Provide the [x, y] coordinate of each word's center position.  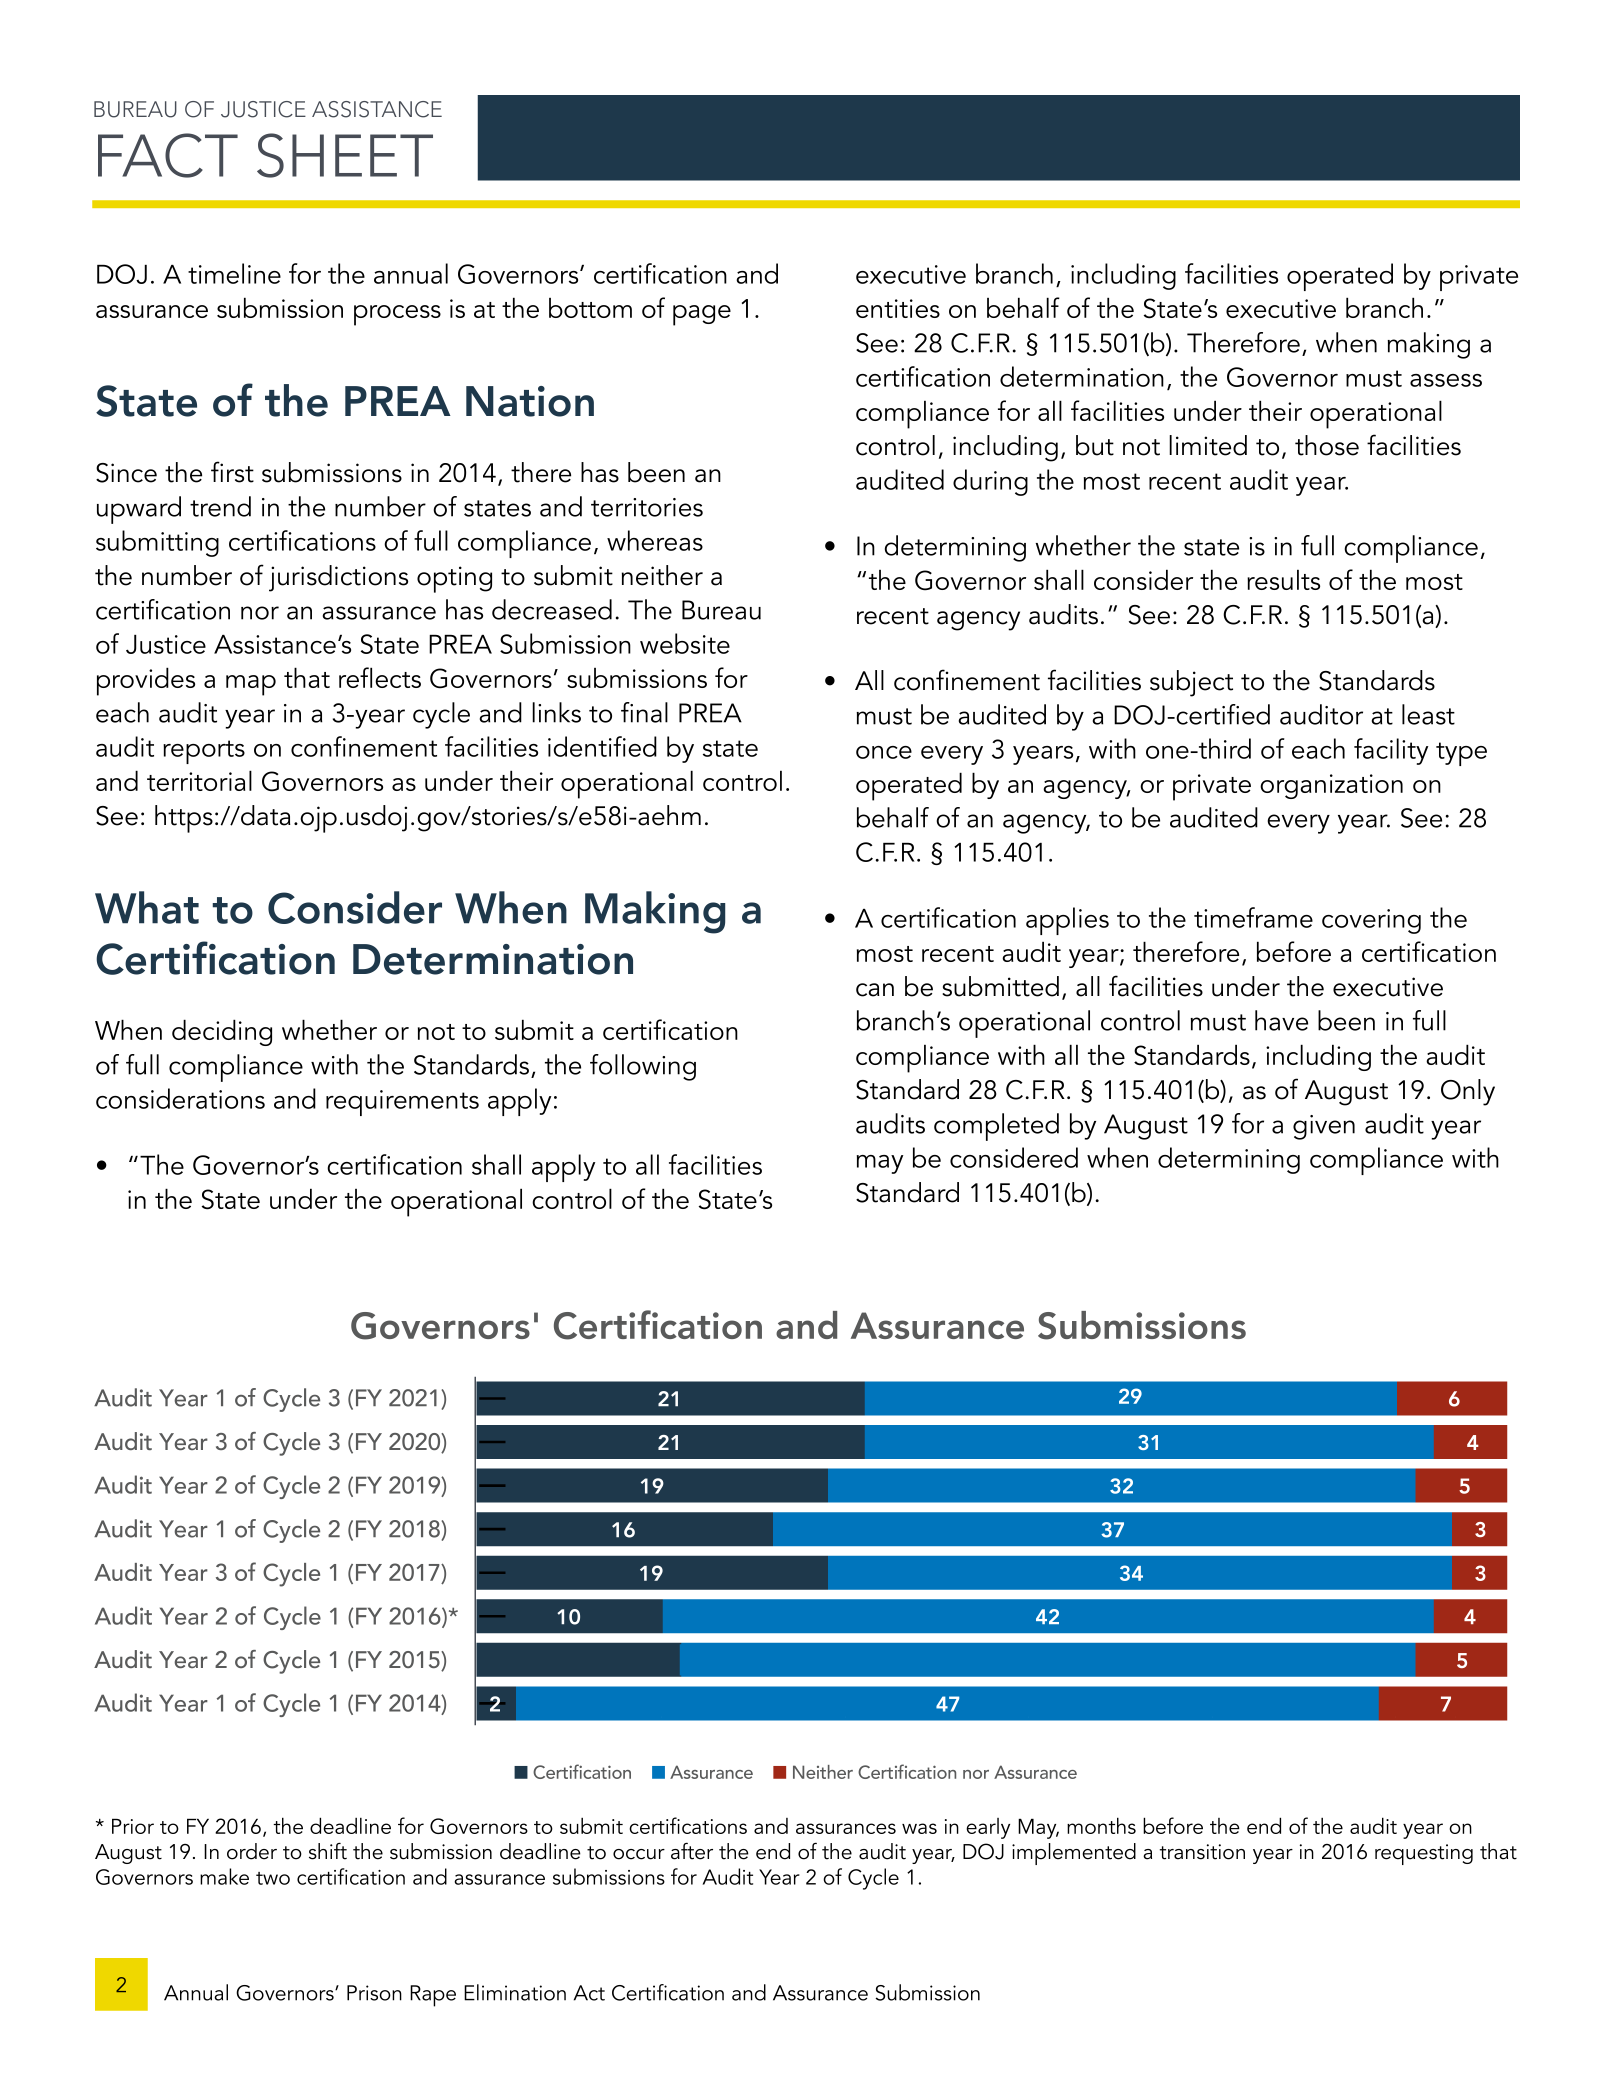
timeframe [1253, 917]
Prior [133, 1826]
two [273, 1878]
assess [1446, 380]
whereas [655, 540]
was [919, 1828]
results [1283, 579]
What [147, 907]
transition [1202, 1852]
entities [898, 308]
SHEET [345, 155]
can [875, 990]
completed [996, 1127]
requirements [402, 1103]
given [1324, 1127]
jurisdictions [338, 578]
